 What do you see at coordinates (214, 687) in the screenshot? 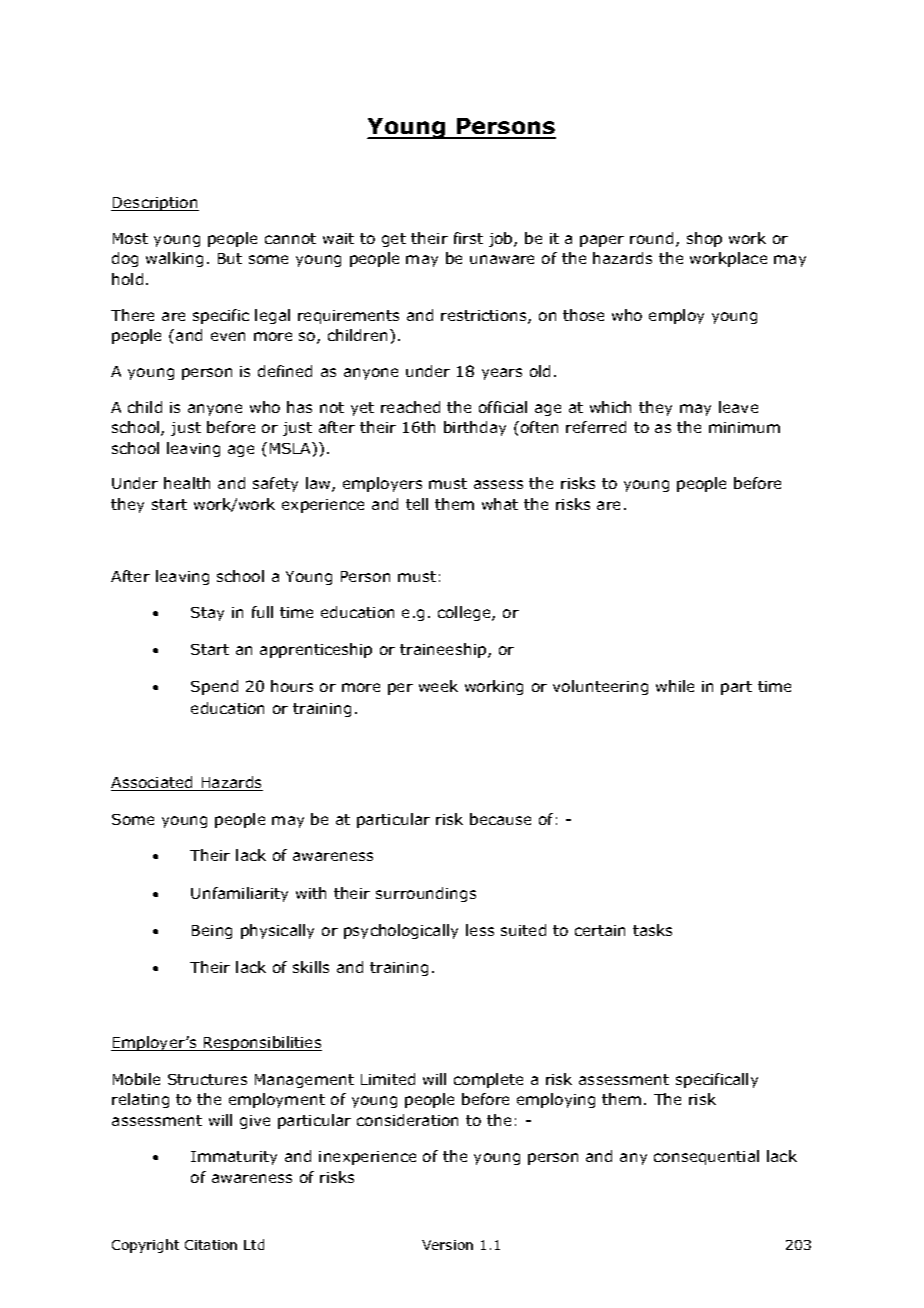
I see `Spend` at bounding box center [214, 687].
